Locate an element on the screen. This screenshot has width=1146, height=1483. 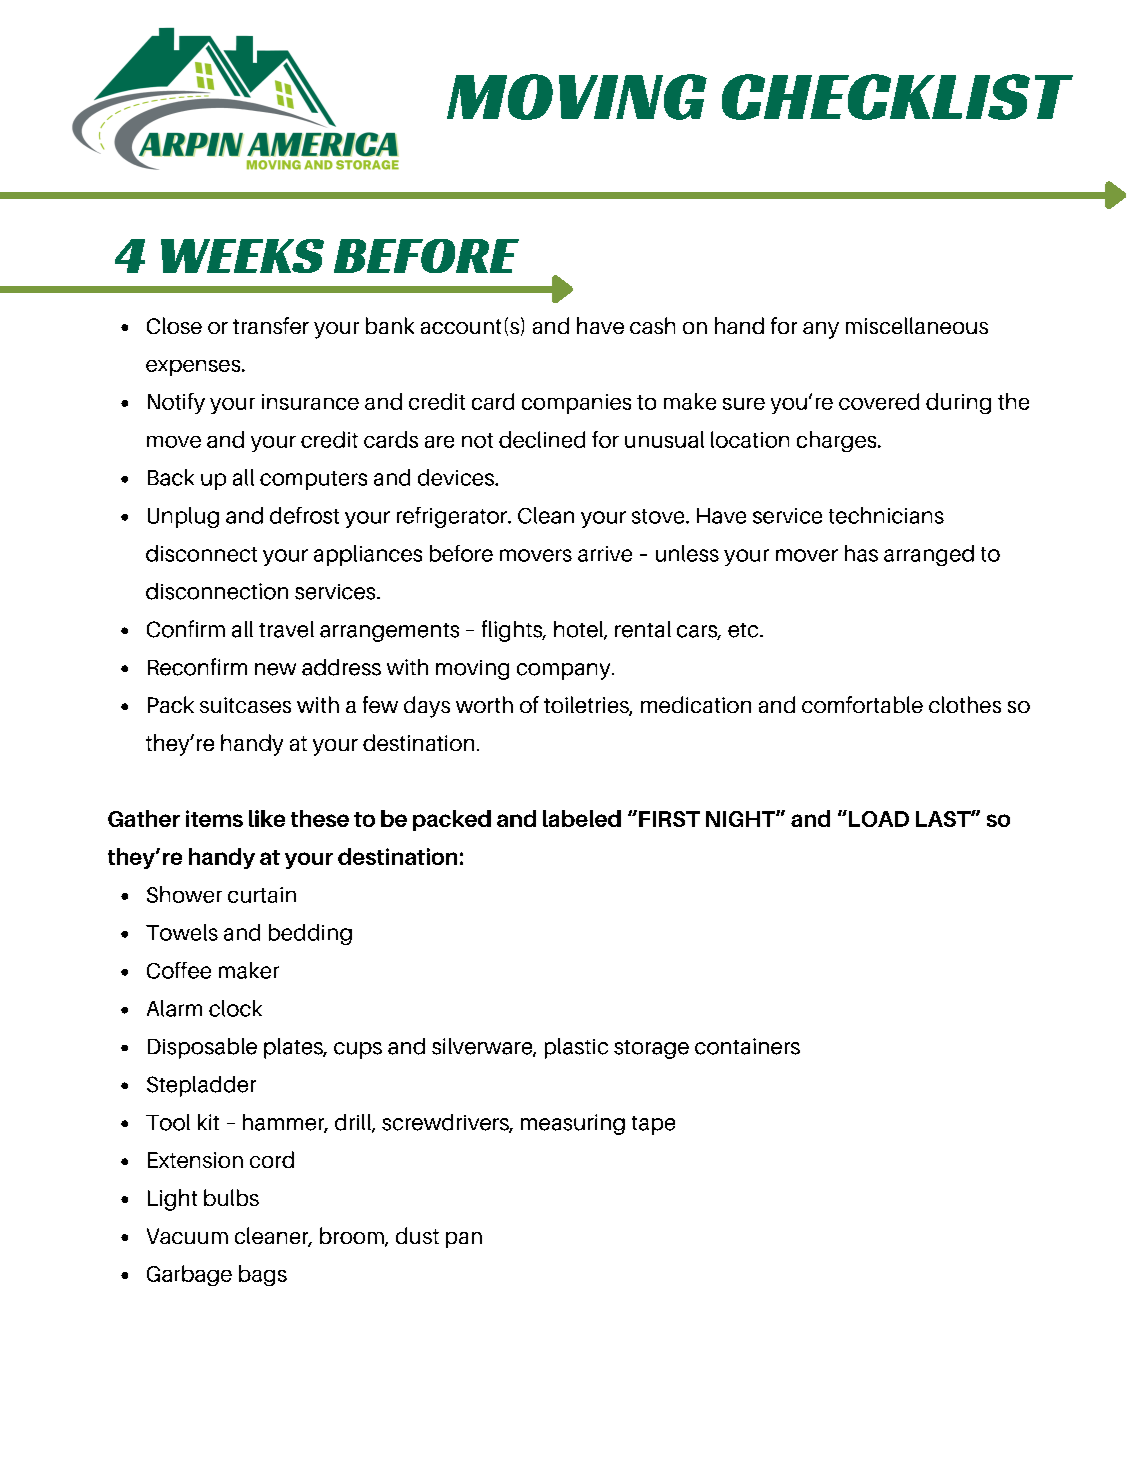
new is located at coordinates (275, 669).
